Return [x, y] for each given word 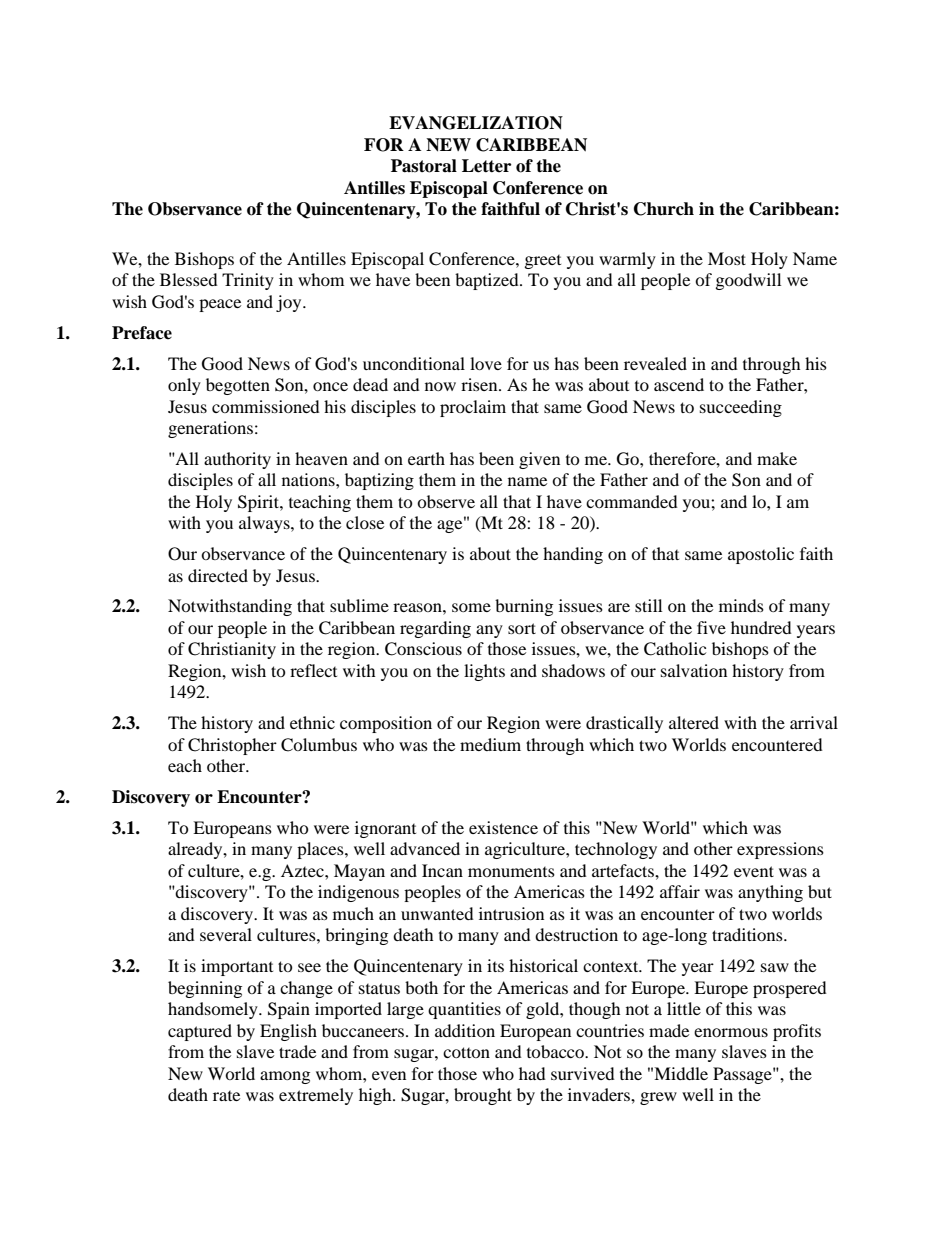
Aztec [303, 870]
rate [226, 1096]
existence [503, 827]
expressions [780, 850]
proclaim [473, 408]
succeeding [741, 408]
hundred [761, 627]
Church [664, 209]
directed [218, 575]
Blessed [189, 279]
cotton [466, 1052]
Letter [486, 166]
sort [522, 628]
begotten [238, 386]
